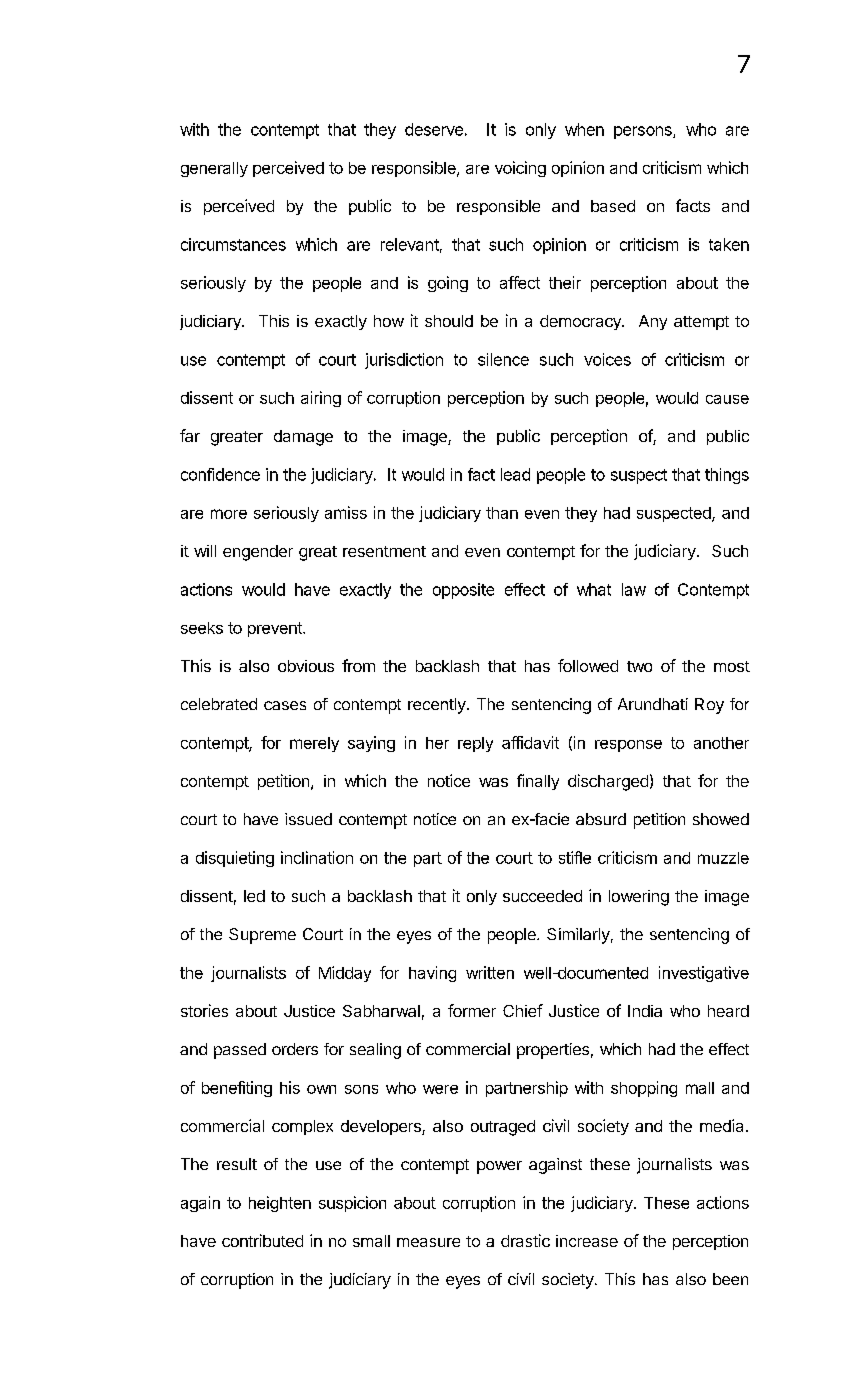 The width and height of the page is (849, 1400). I want to click on passed, so click(240, 1051).
